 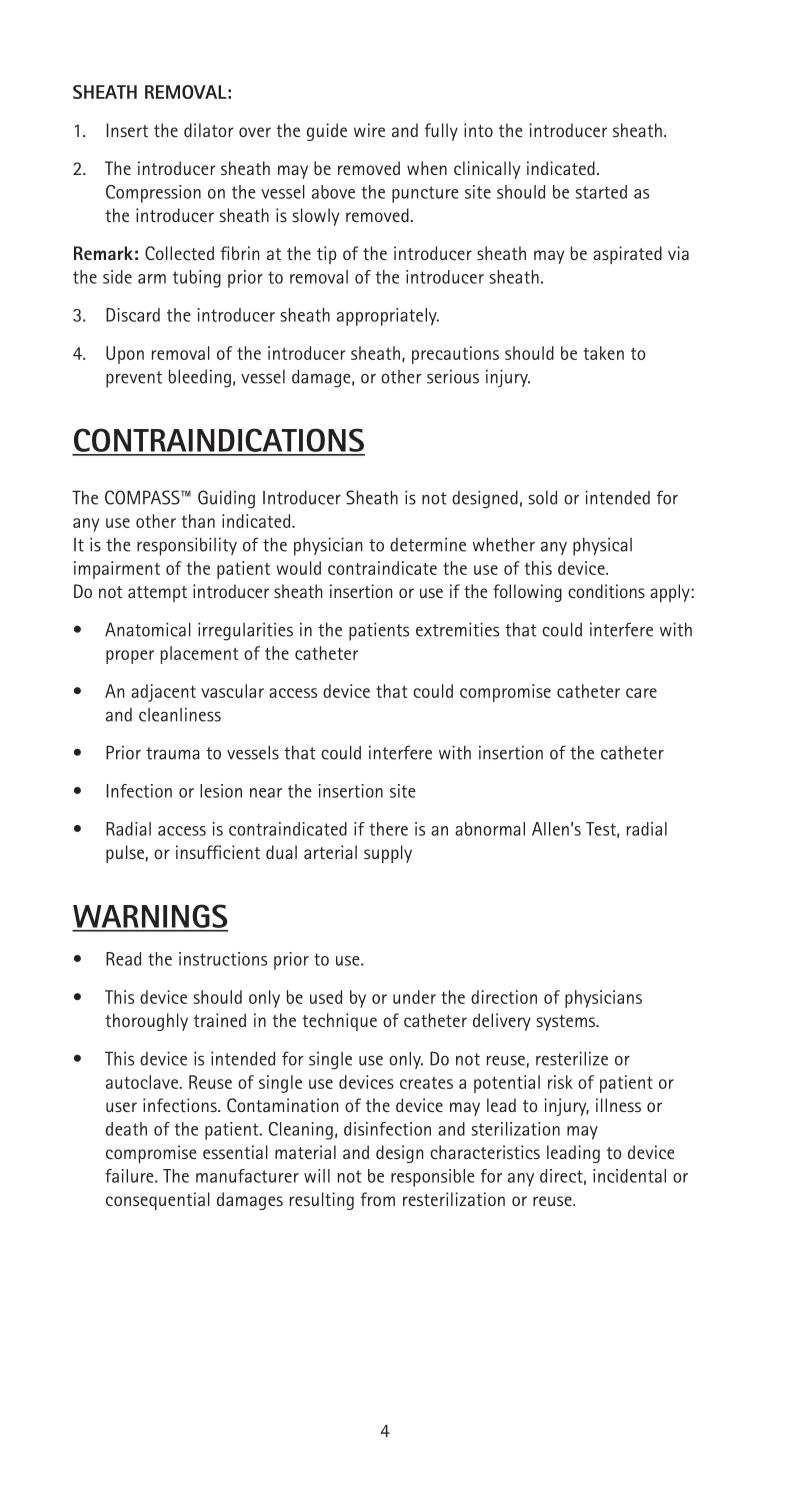 What do you see at coordinates (158, 1201) in the image?
I see `consequential` at bounding box center [158, 1201].
